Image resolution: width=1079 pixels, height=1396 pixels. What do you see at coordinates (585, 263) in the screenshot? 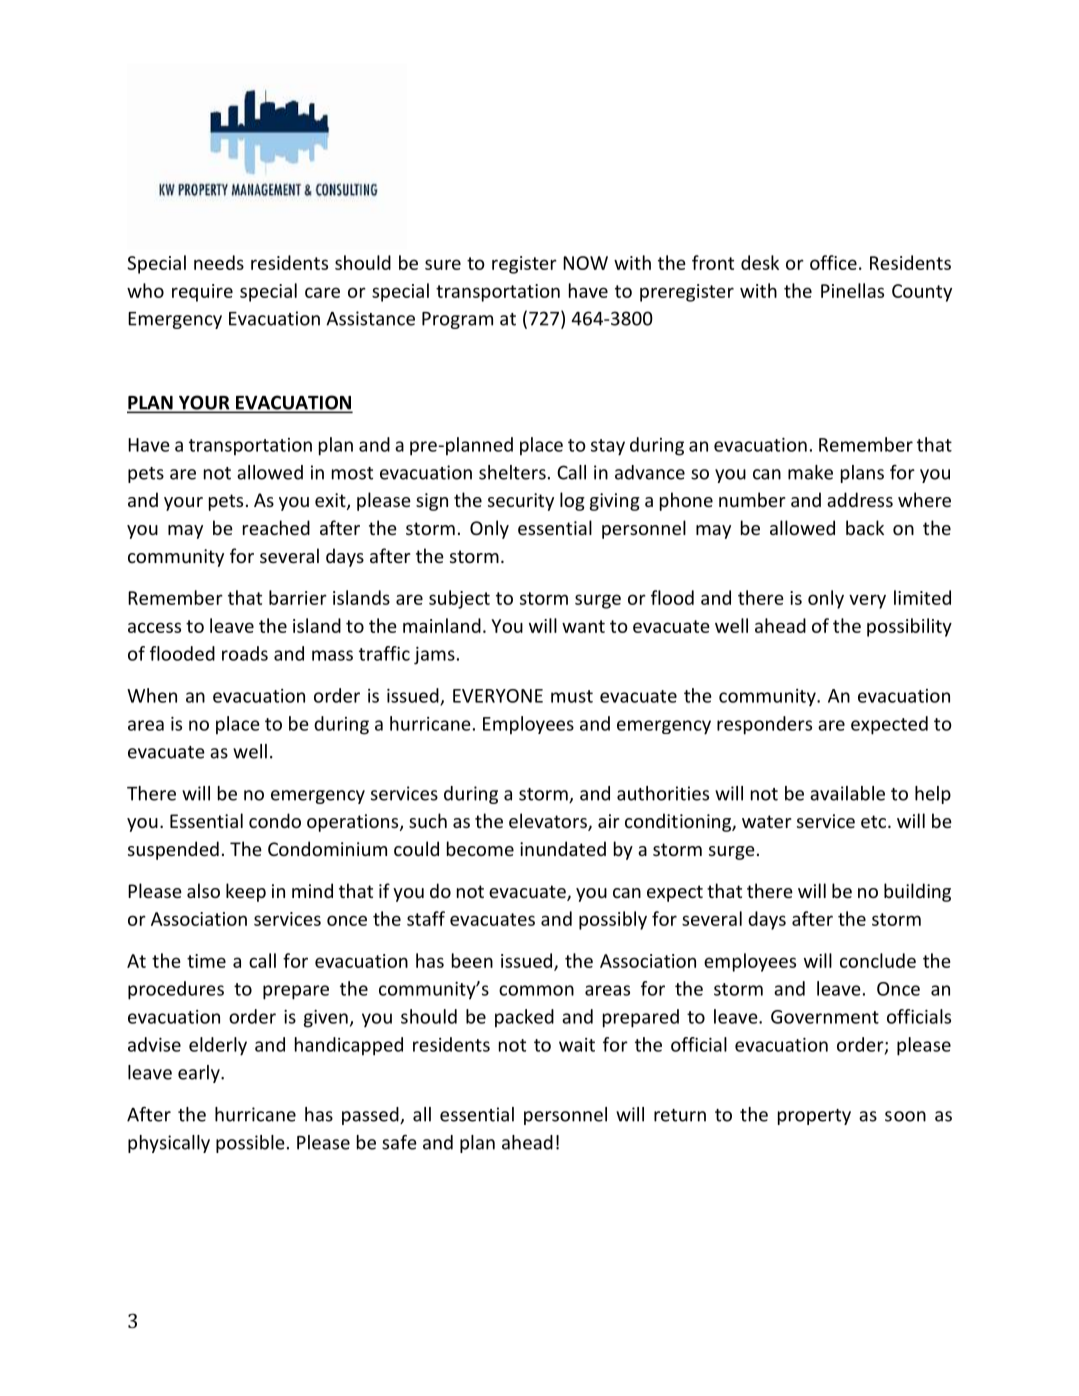
I see `NOW` at bounding box center [585, 263].
